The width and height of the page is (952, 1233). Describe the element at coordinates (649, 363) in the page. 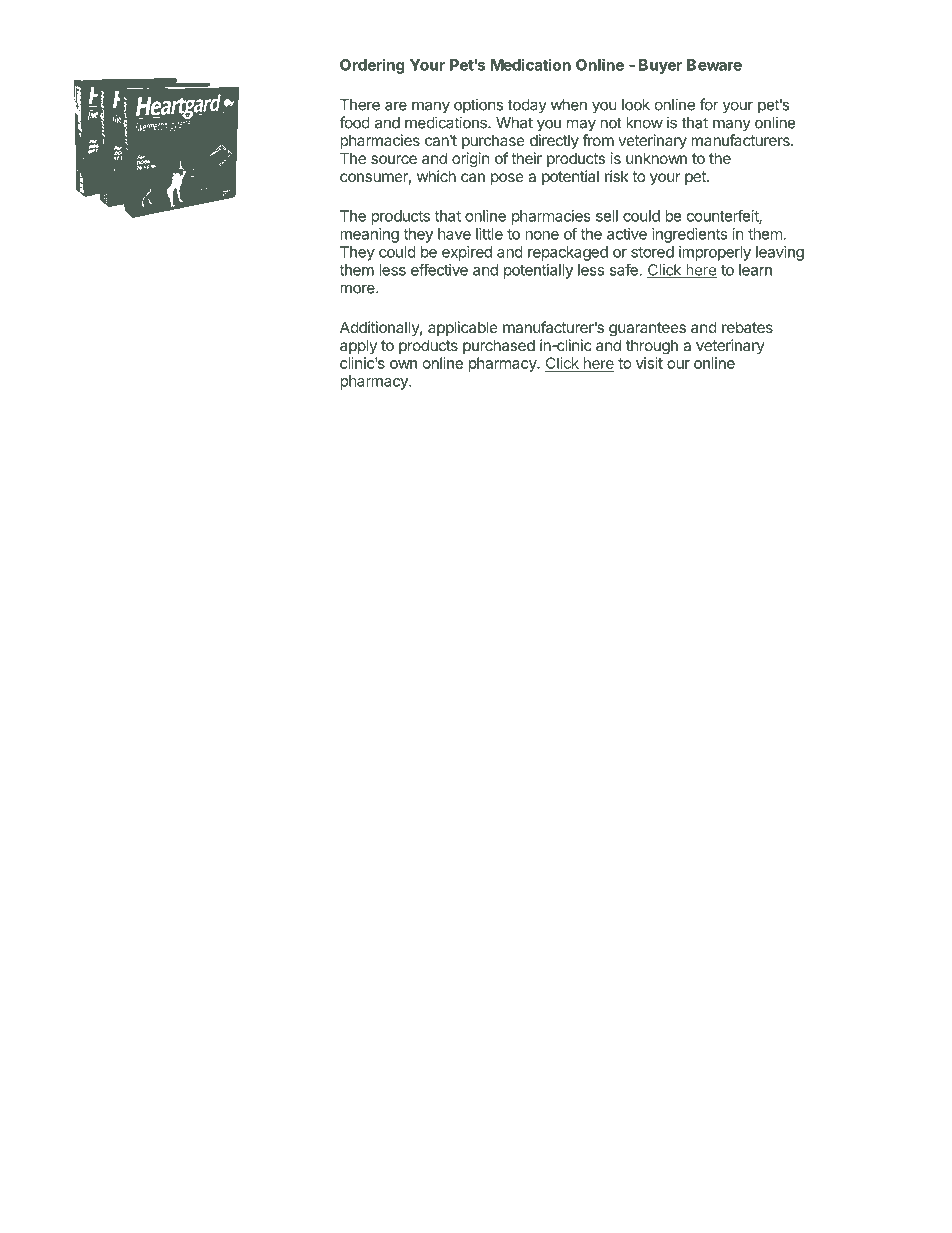

I see `visit` at that location.
